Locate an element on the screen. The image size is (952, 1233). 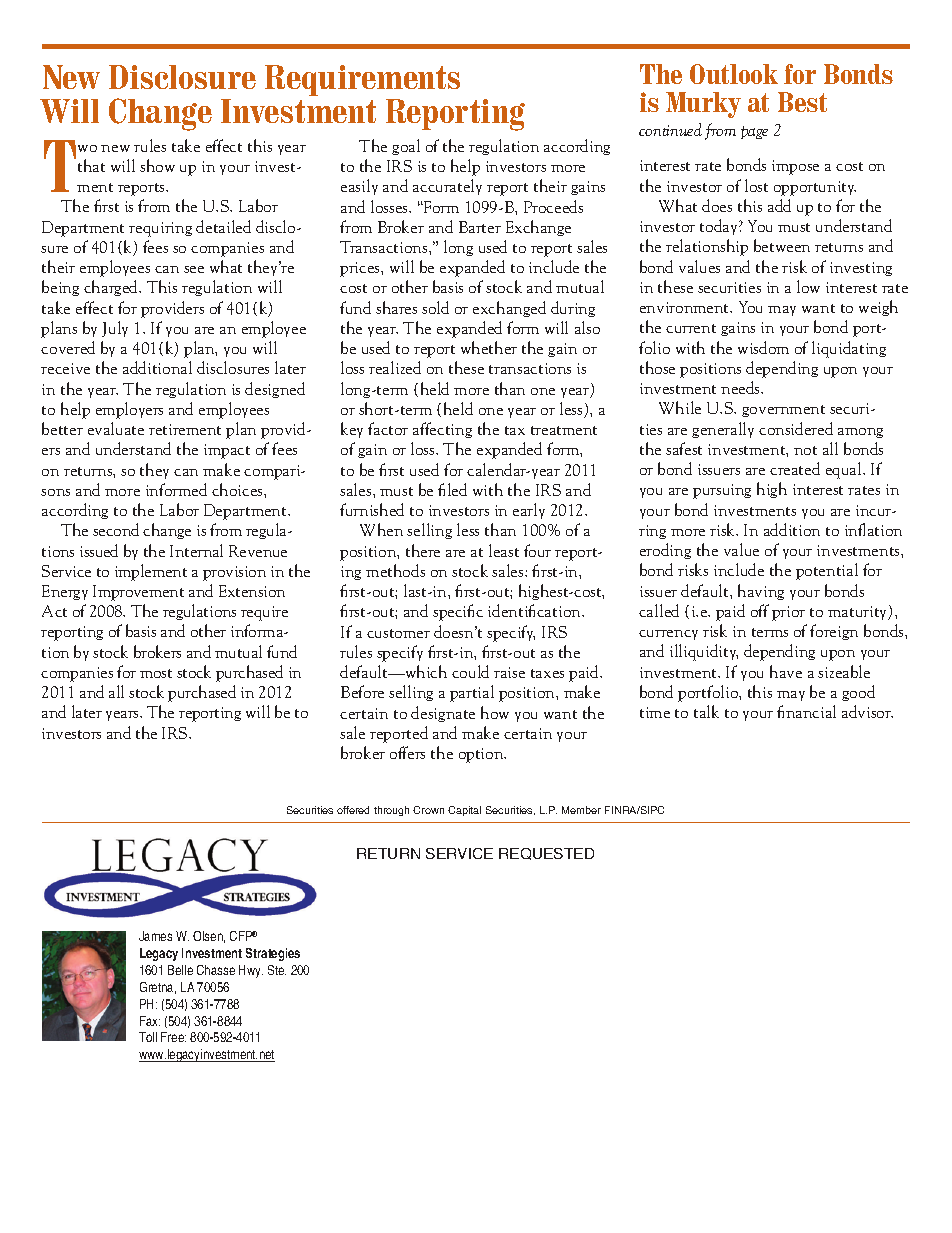
potential is located at coordinates (827, 571).
